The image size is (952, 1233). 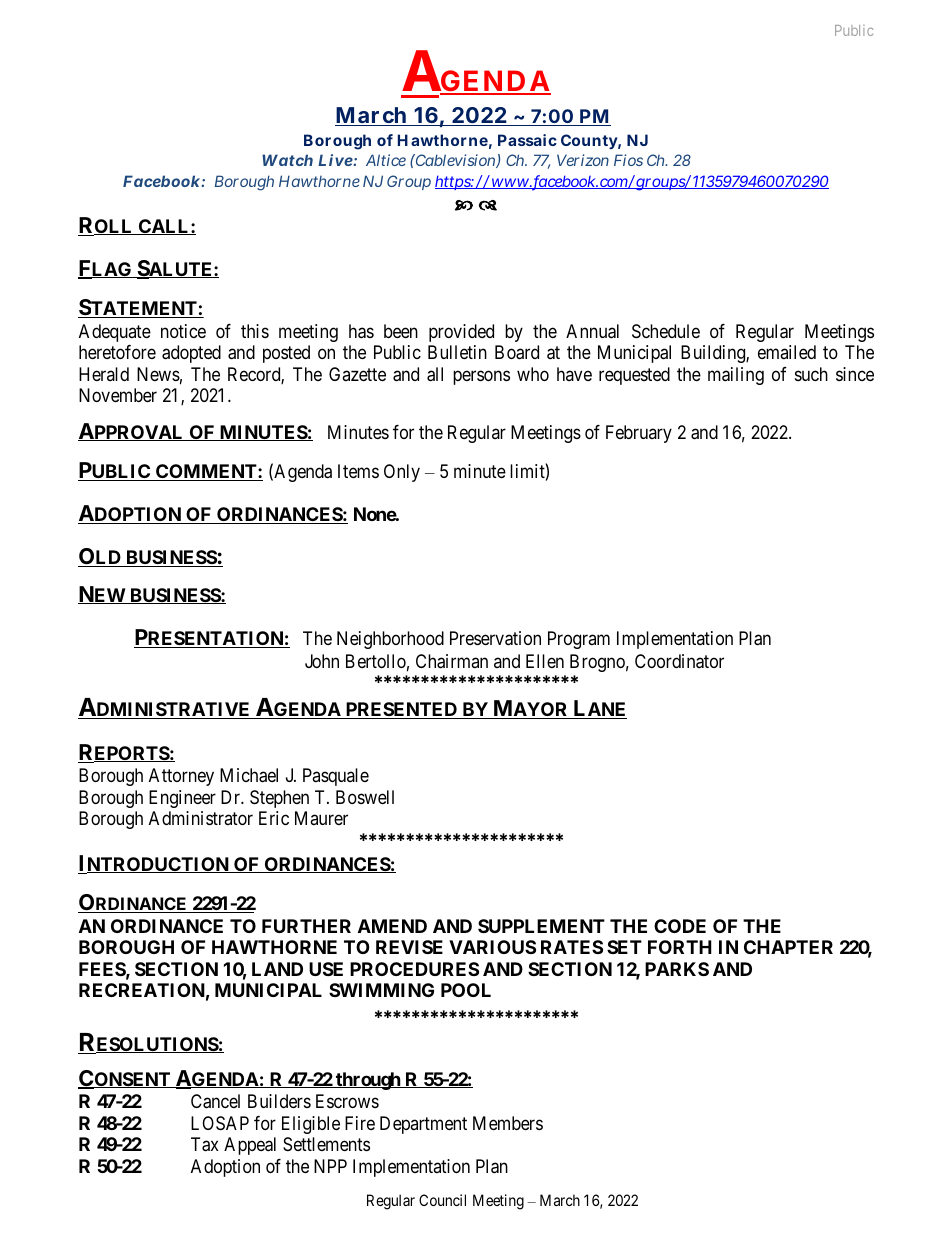 What do you see at coordinates (527, 140) in the image?
I see `Passaic` at bounding box center [527, 140].
